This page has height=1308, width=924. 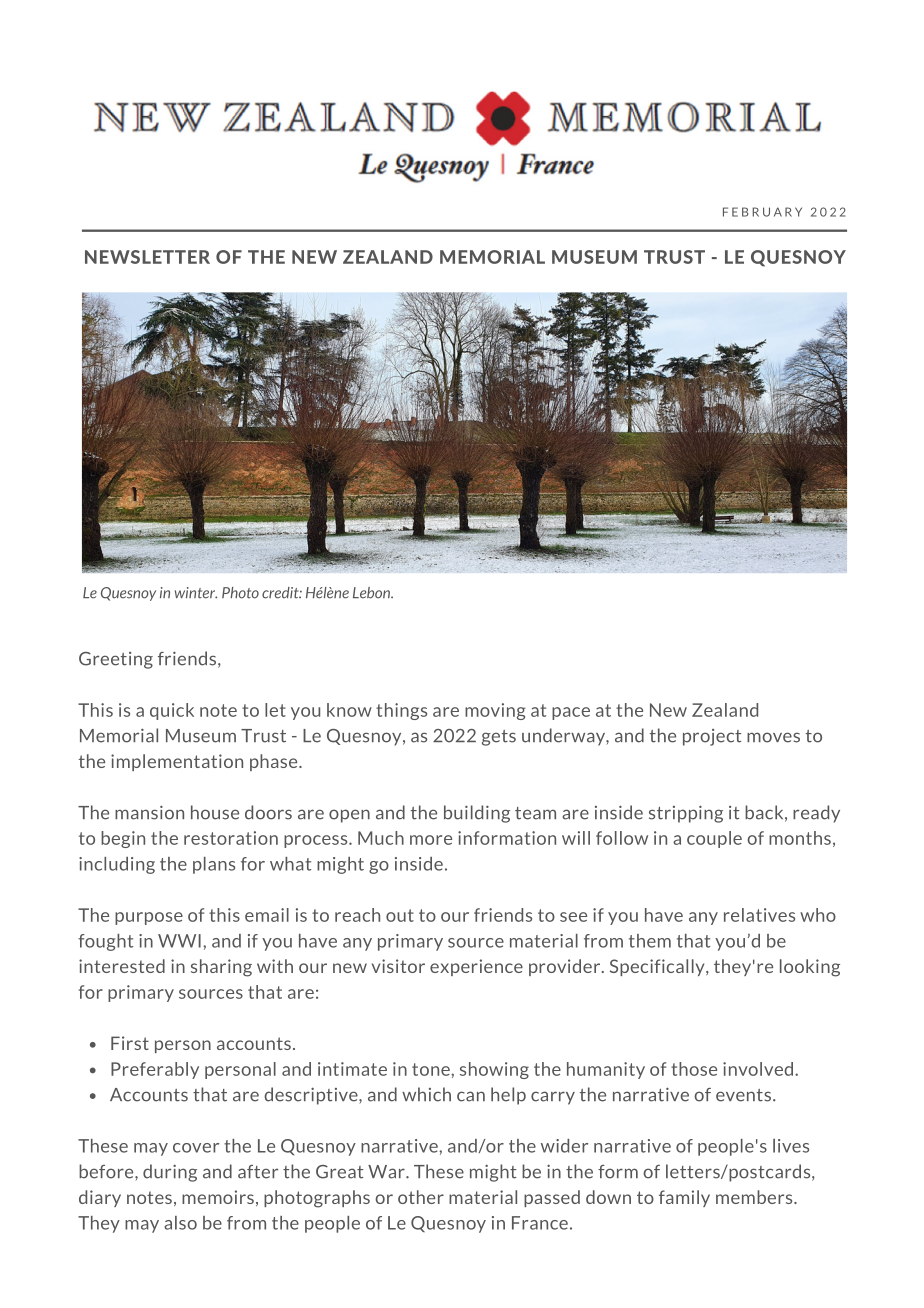 I want to click on implementation, so click(x=177, y=762).
